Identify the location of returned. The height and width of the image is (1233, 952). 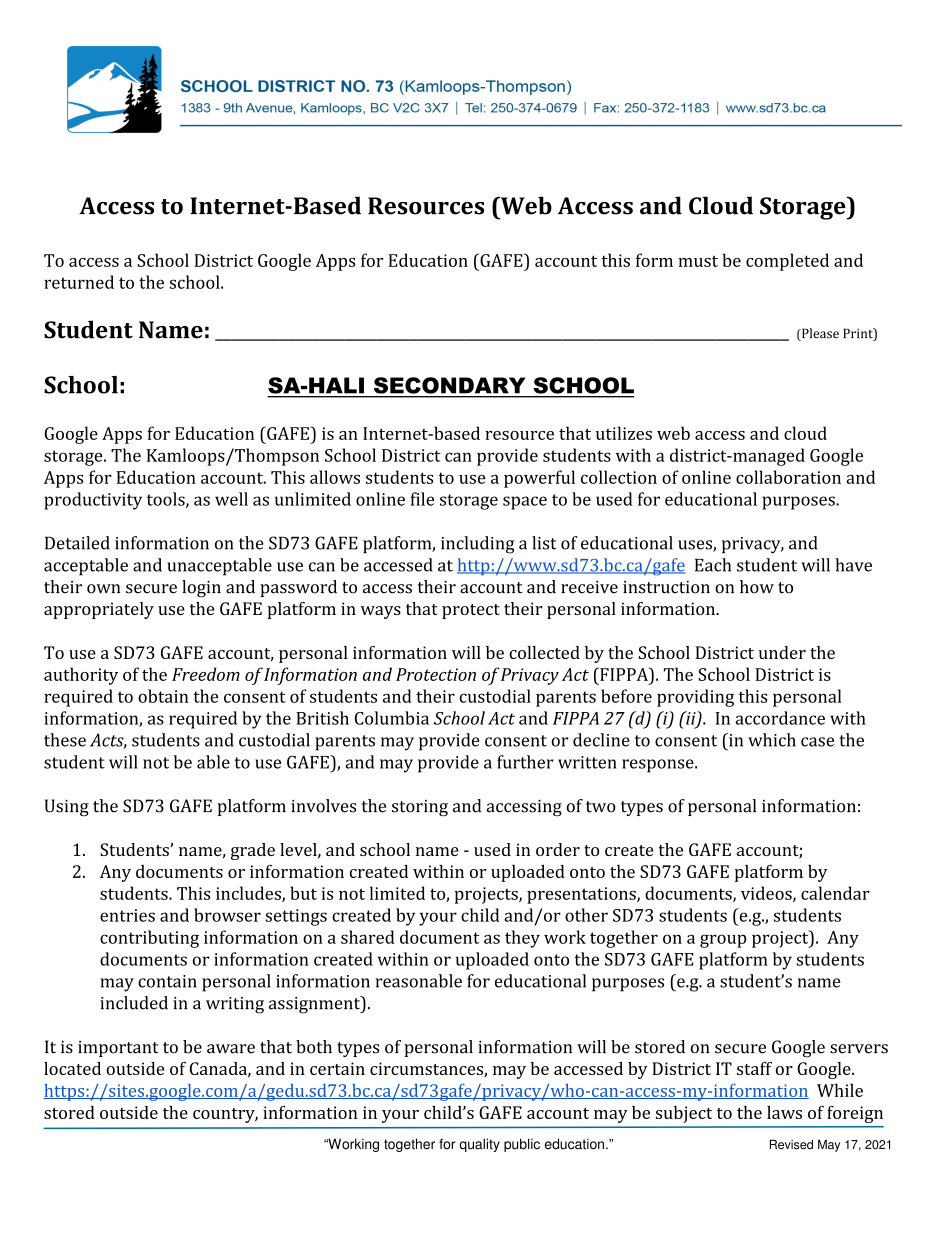
(79, 282).
